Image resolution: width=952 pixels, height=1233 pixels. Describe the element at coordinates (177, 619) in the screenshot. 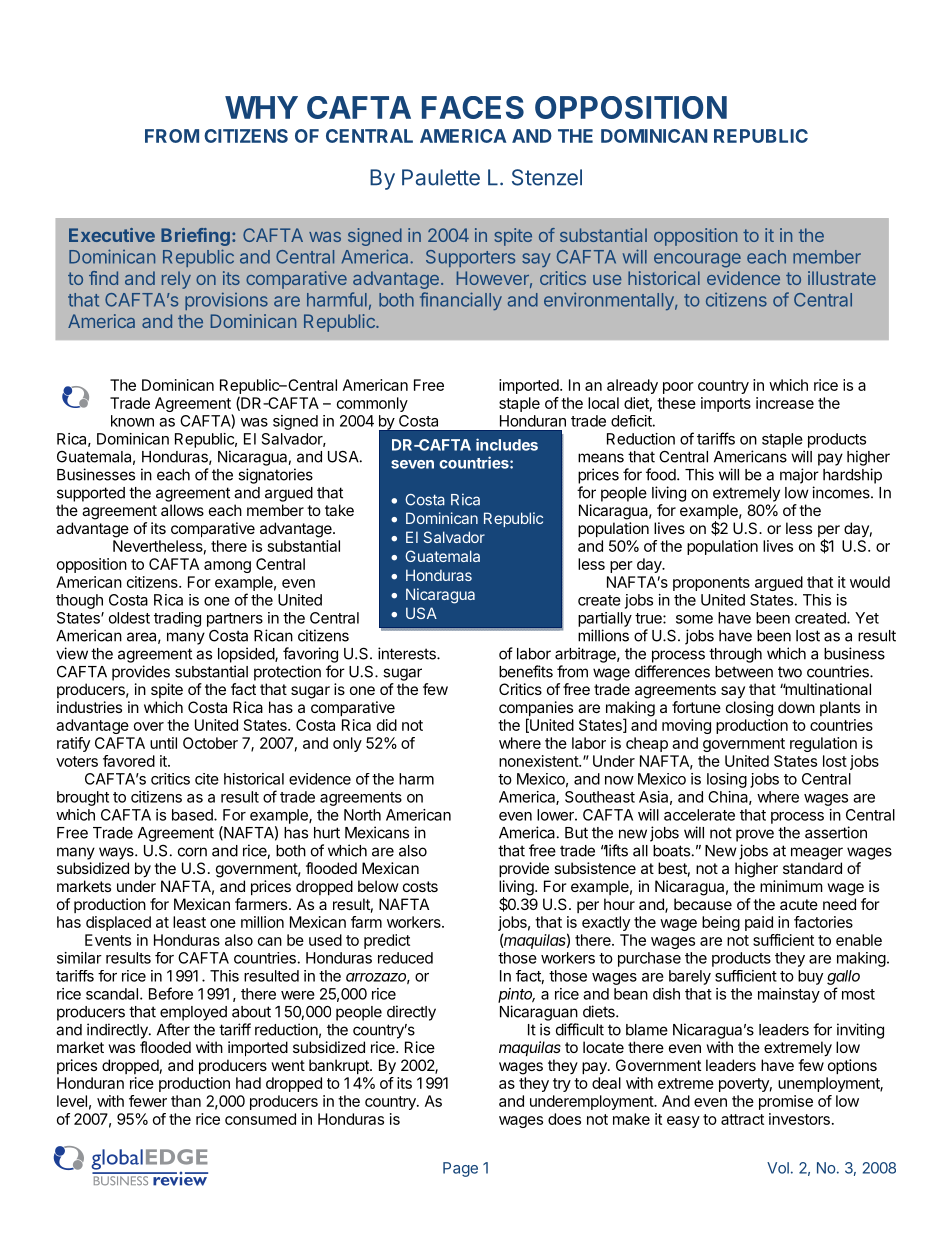

I see `trading` at that location.
